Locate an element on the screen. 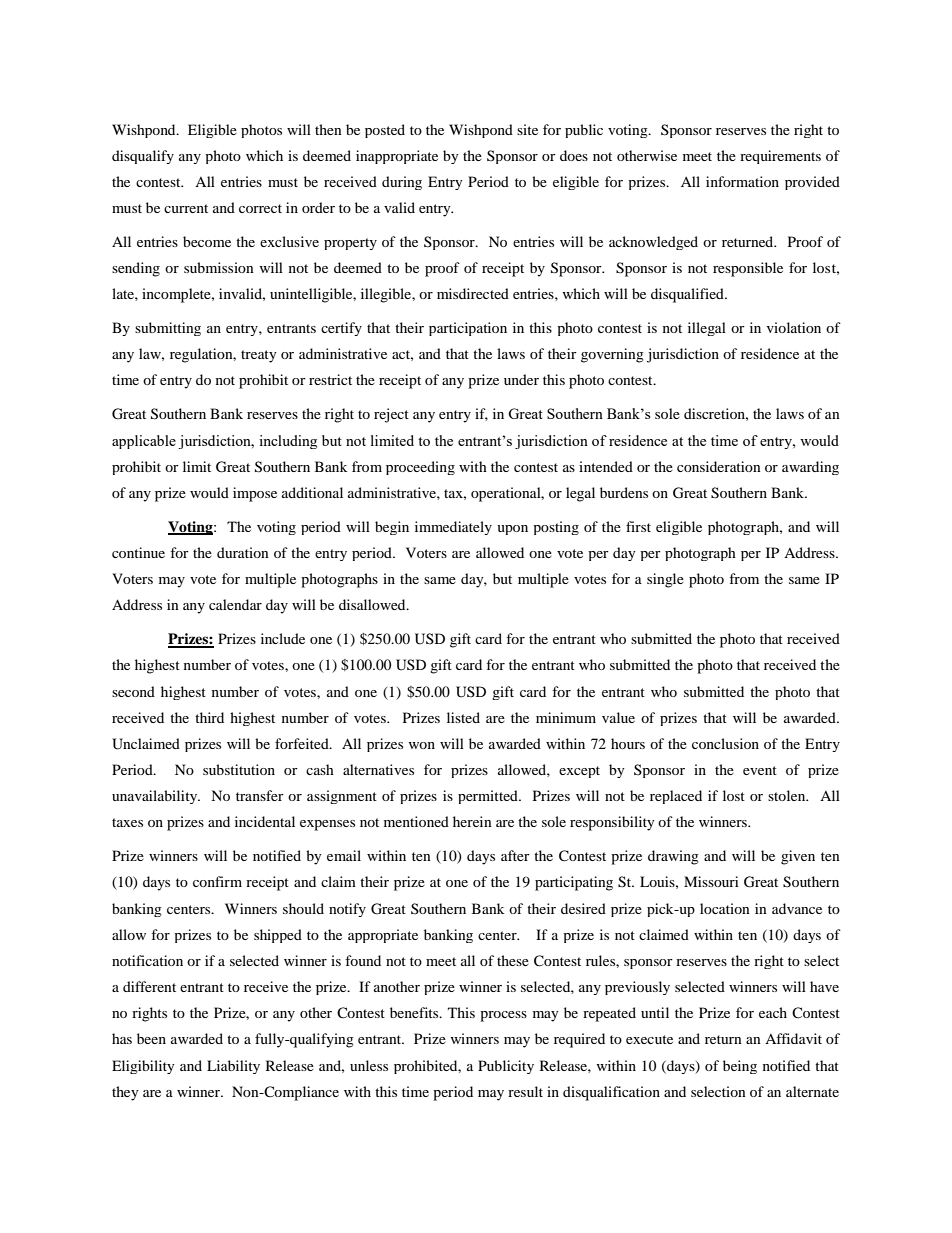  given is located at coordinates (798, 857).
